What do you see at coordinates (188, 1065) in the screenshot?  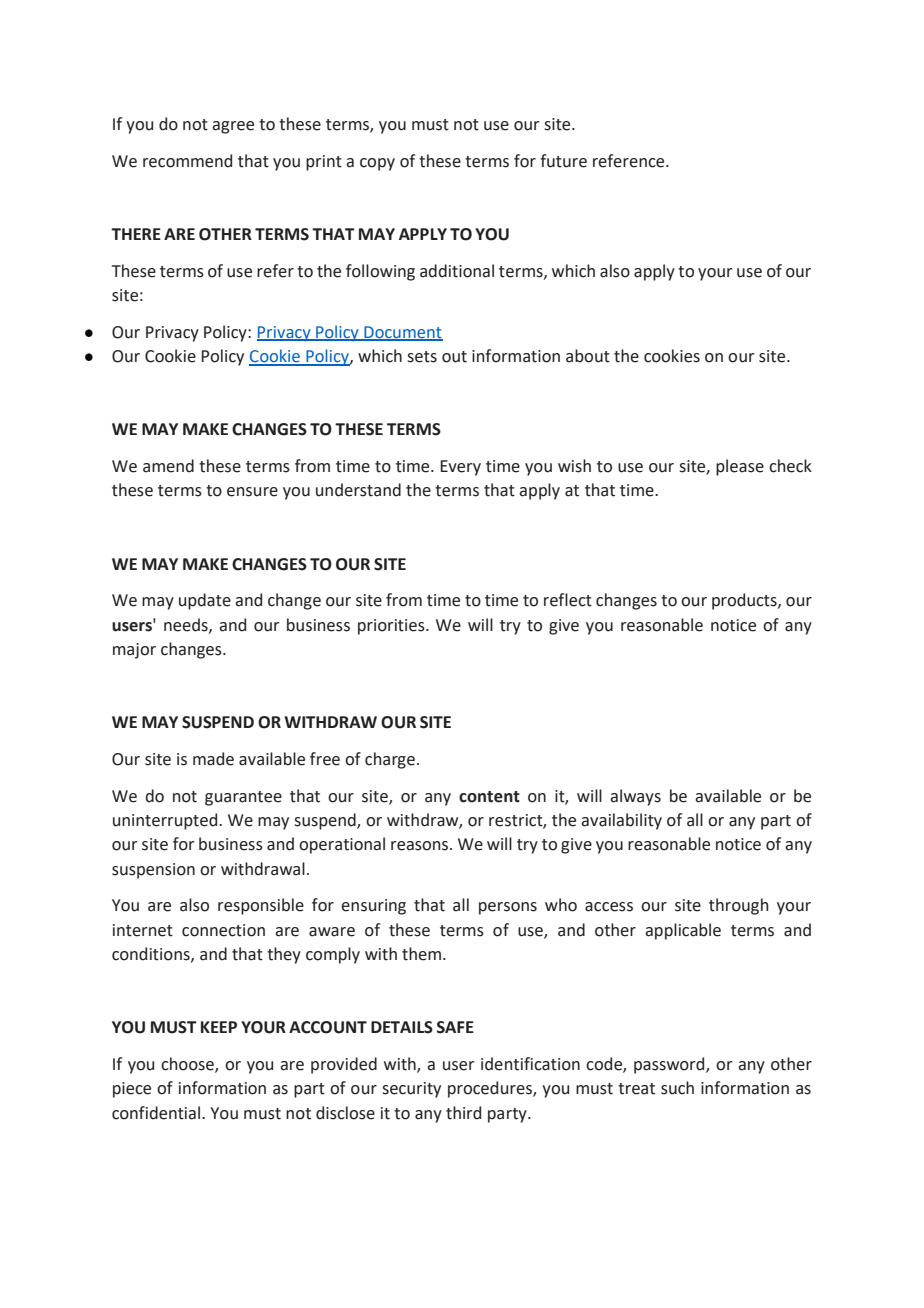 I see `choose` at bounding box center [188, 1065].
